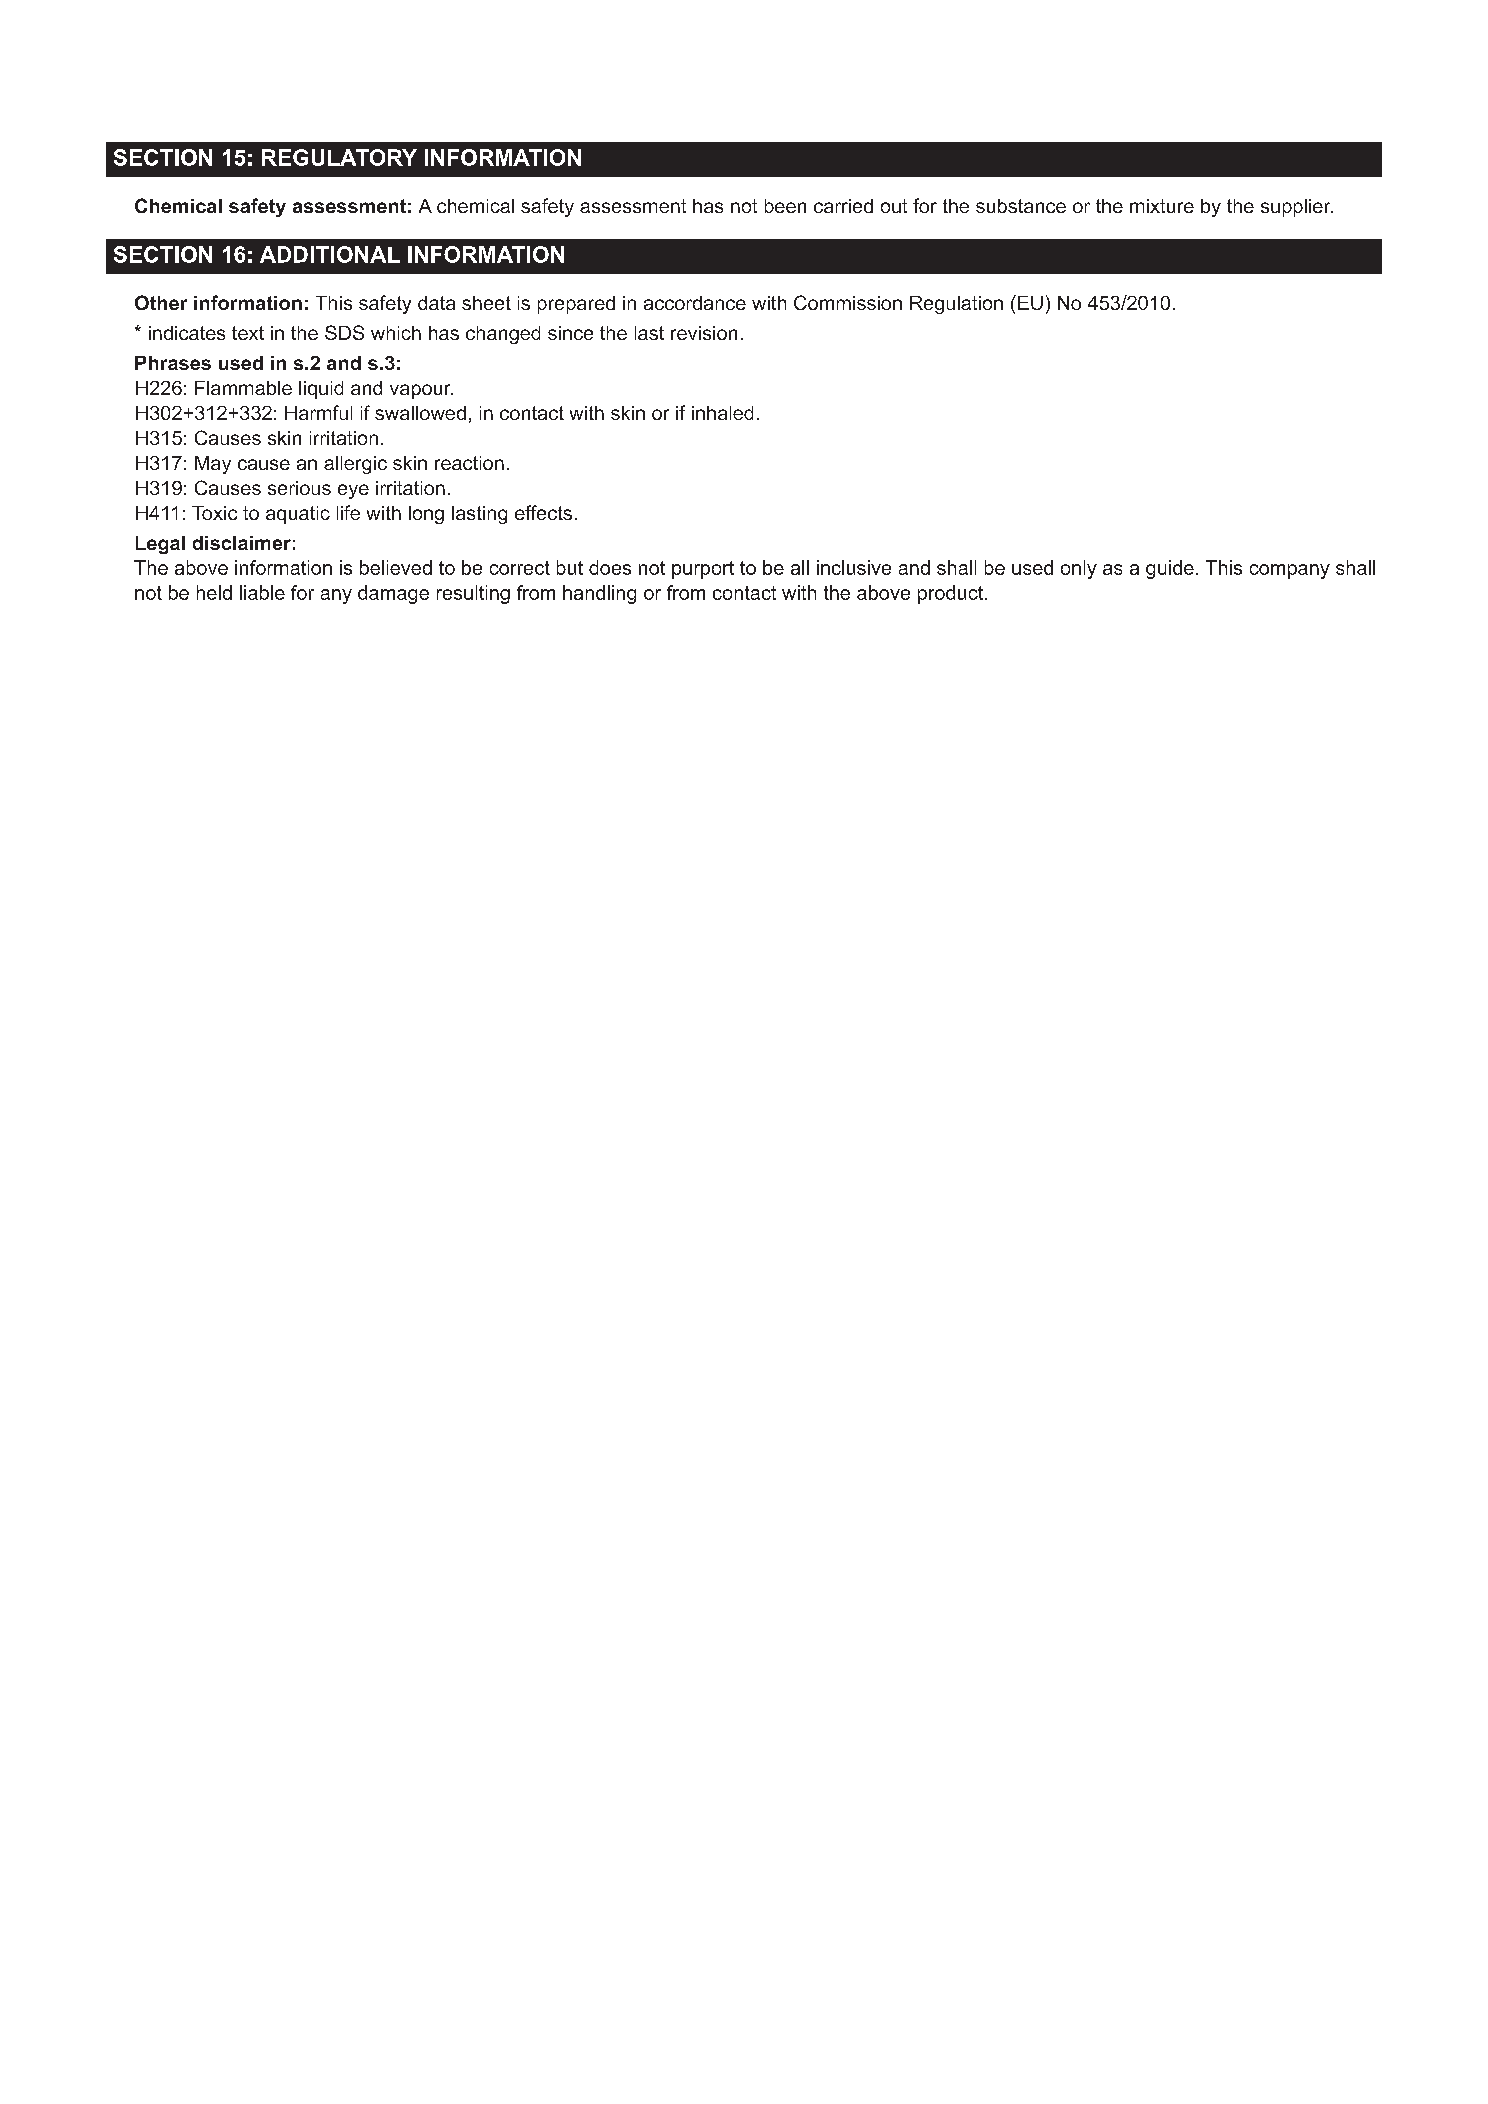  I want to click on REGULATORY, so click(339, 157).
